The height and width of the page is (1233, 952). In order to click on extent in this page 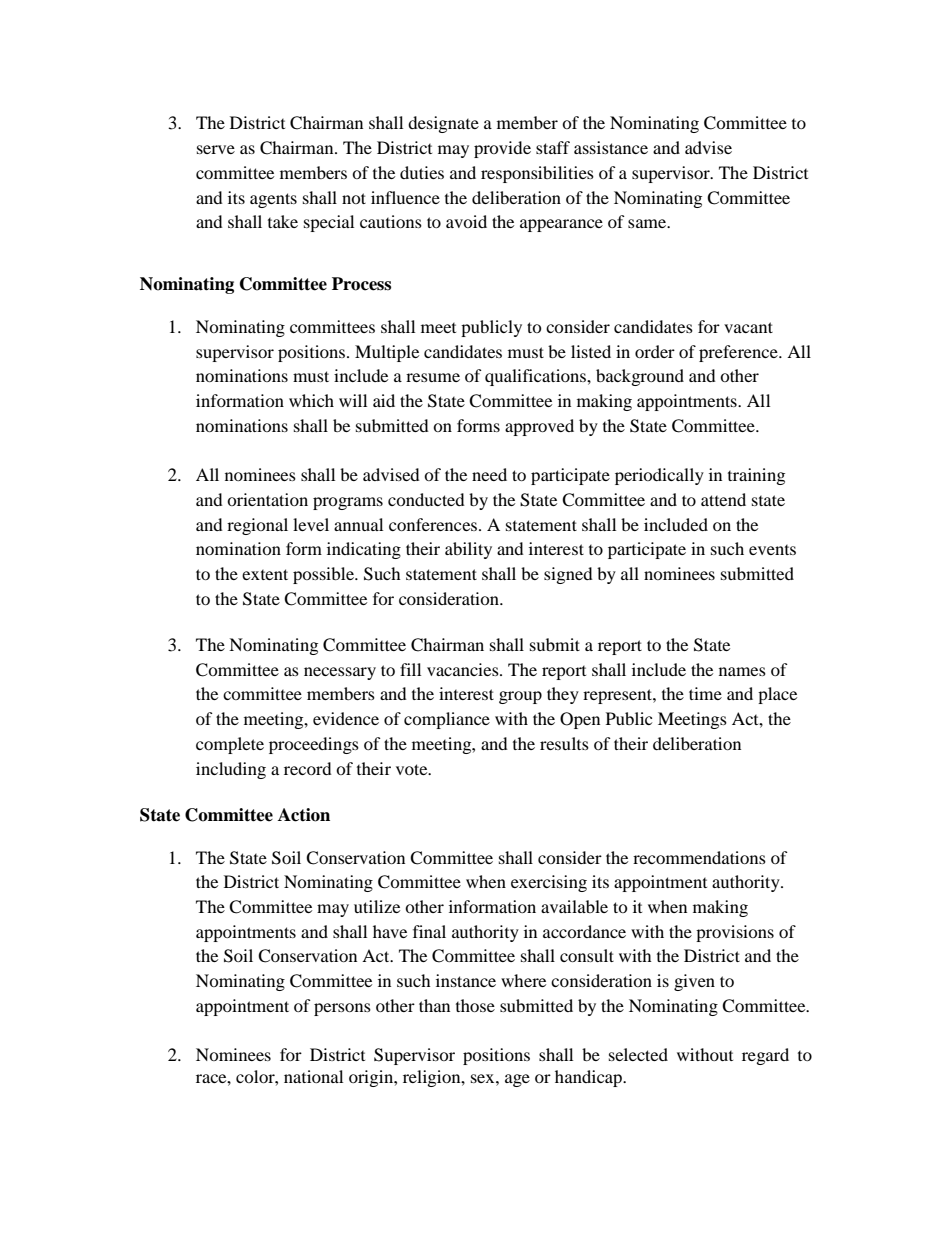, I will do `click(265, 574)`.
